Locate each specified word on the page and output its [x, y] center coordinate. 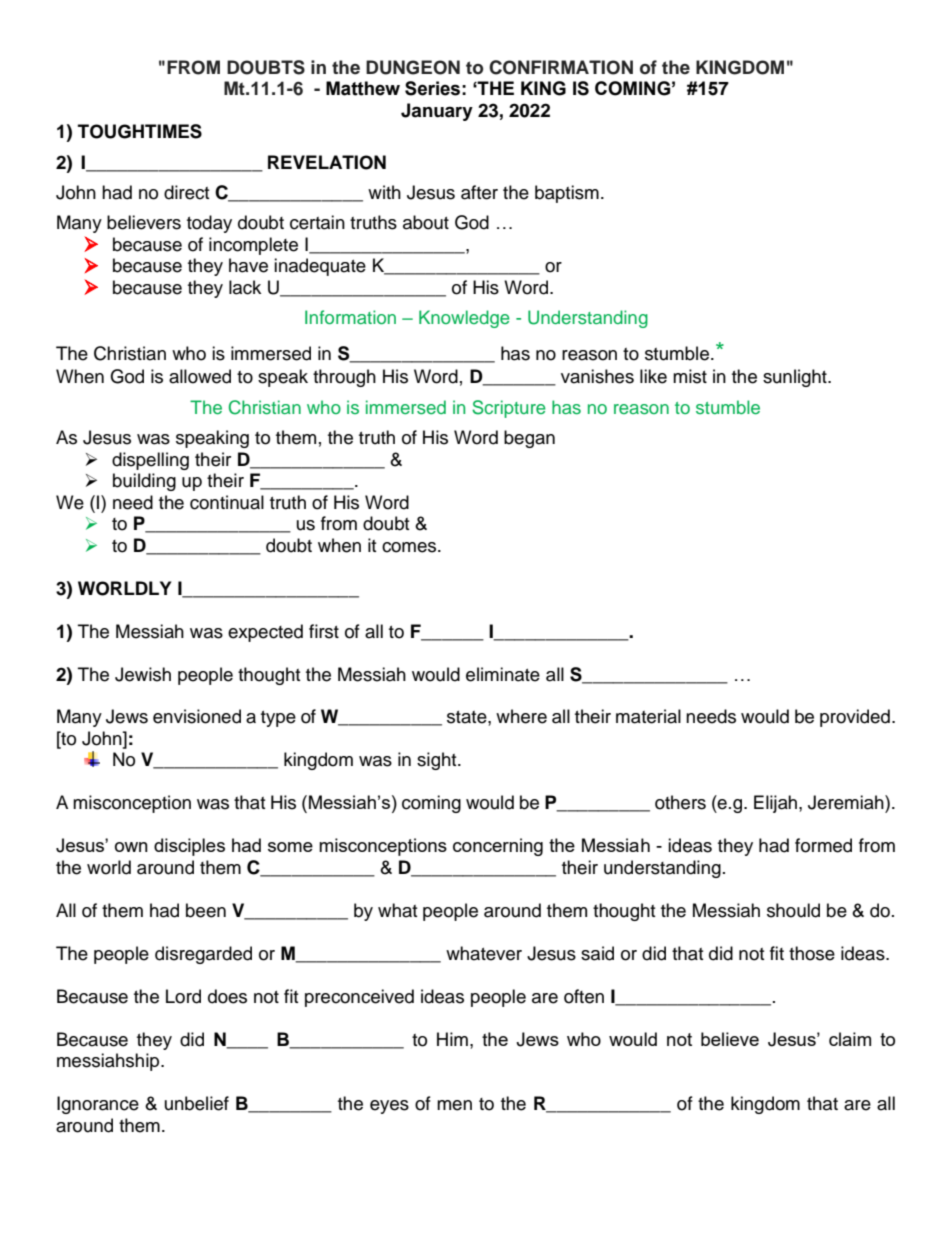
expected [265, 633]
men [454, 1105]
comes [410, 547]
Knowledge [464, 319]
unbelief [197, 1103]
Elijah [777, 804]
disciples [189, 847]
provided [855, 718]
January [437, 112]
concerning [498, 847]
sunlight [796, 378]
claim [850, 1039]
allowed [200, 376]
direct [186, 192]
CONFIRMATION [561, 67]
